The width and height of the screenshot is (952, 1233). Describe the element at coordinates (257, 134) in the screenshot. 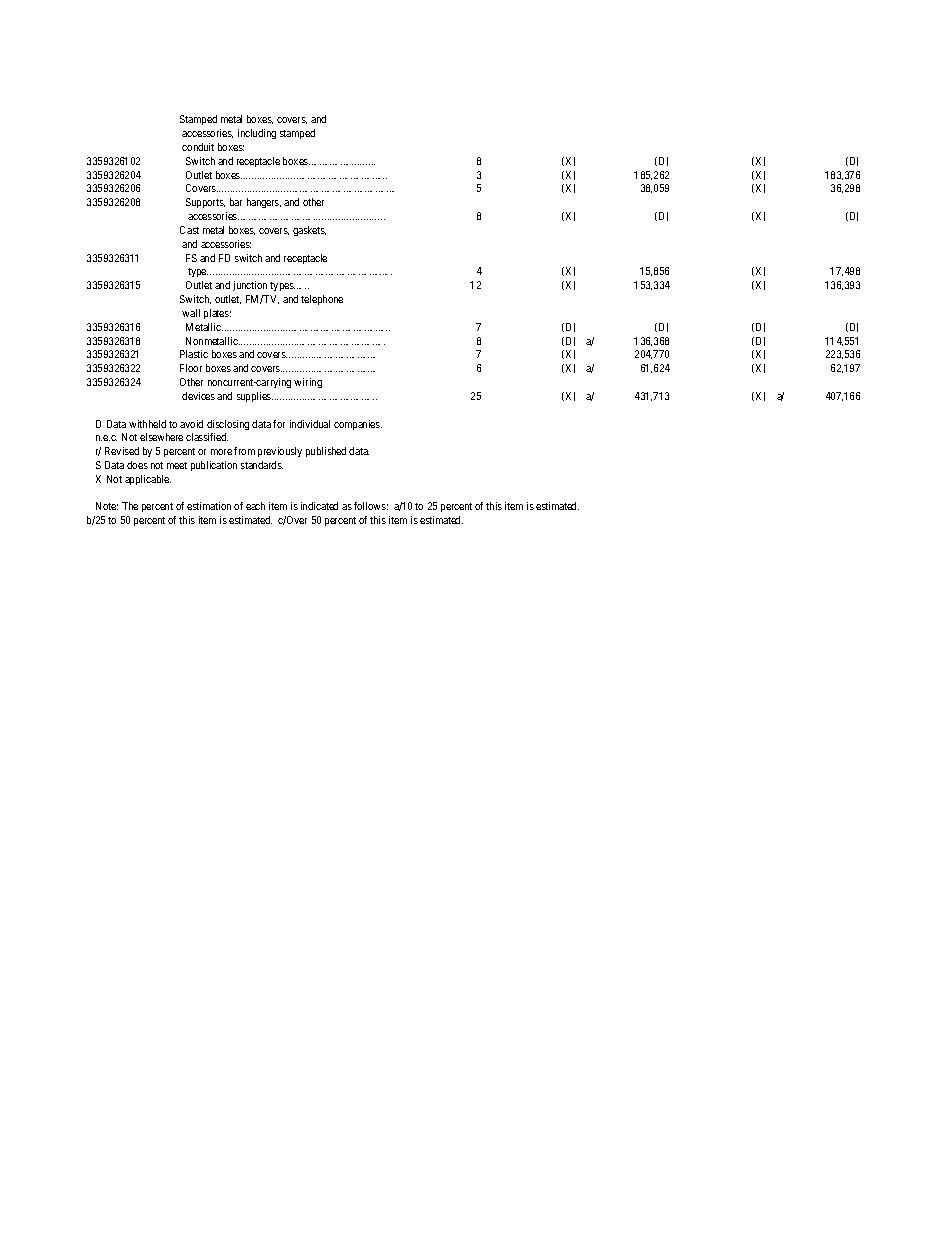

I see `including` at that location.
